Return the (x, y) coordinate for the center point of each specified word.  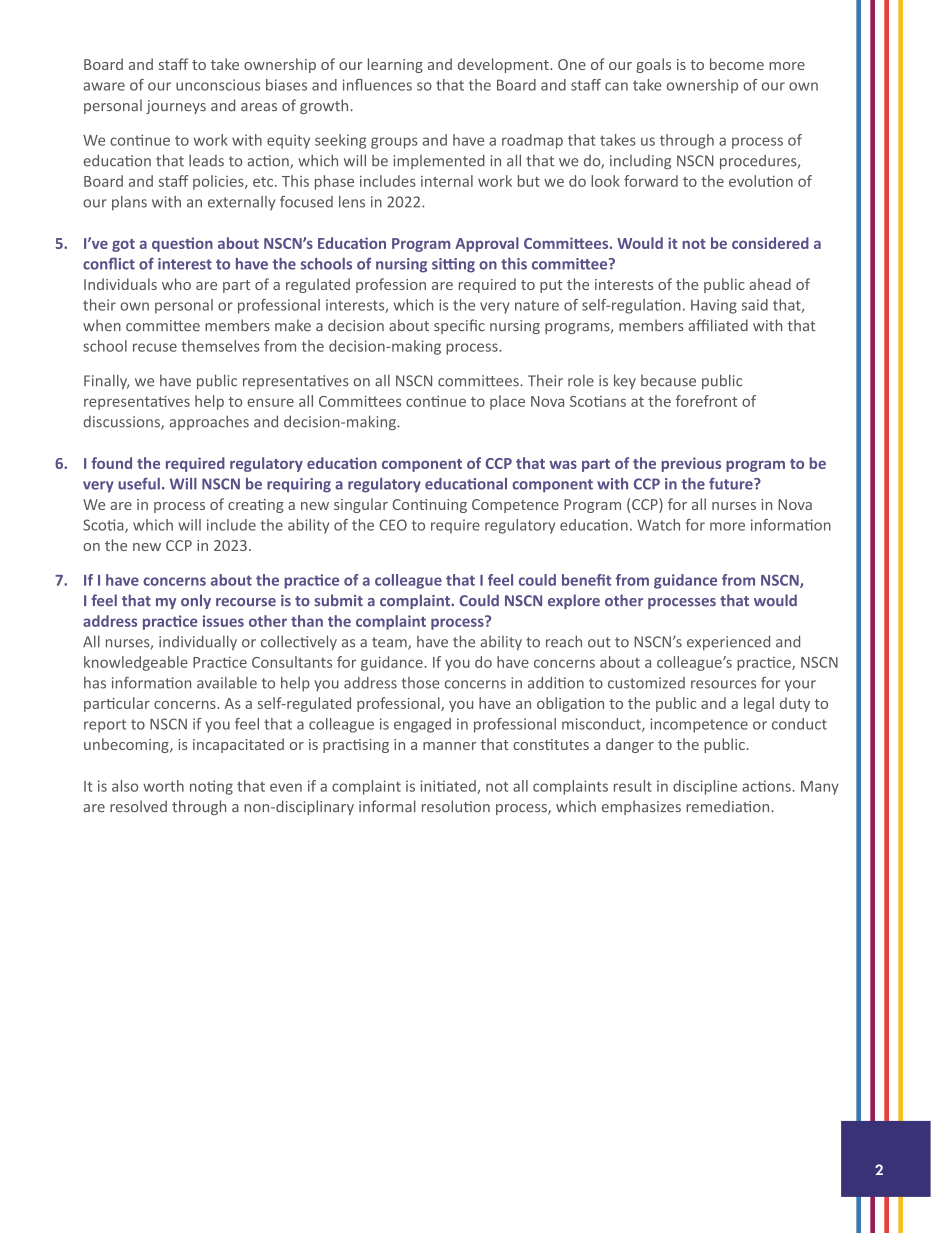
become (737, 64)
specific (459, 326)
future (732, 484)
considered (770, 243)
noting (211, 787)
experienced (728, 642)
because (668, 381)
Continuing (429, 506)
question (182, 244)
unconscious (218, 85)
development (504, 65)
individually (198, 642)
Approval (487, 244)
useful (139, 484)
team (390, 643)
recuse (155, 347)
